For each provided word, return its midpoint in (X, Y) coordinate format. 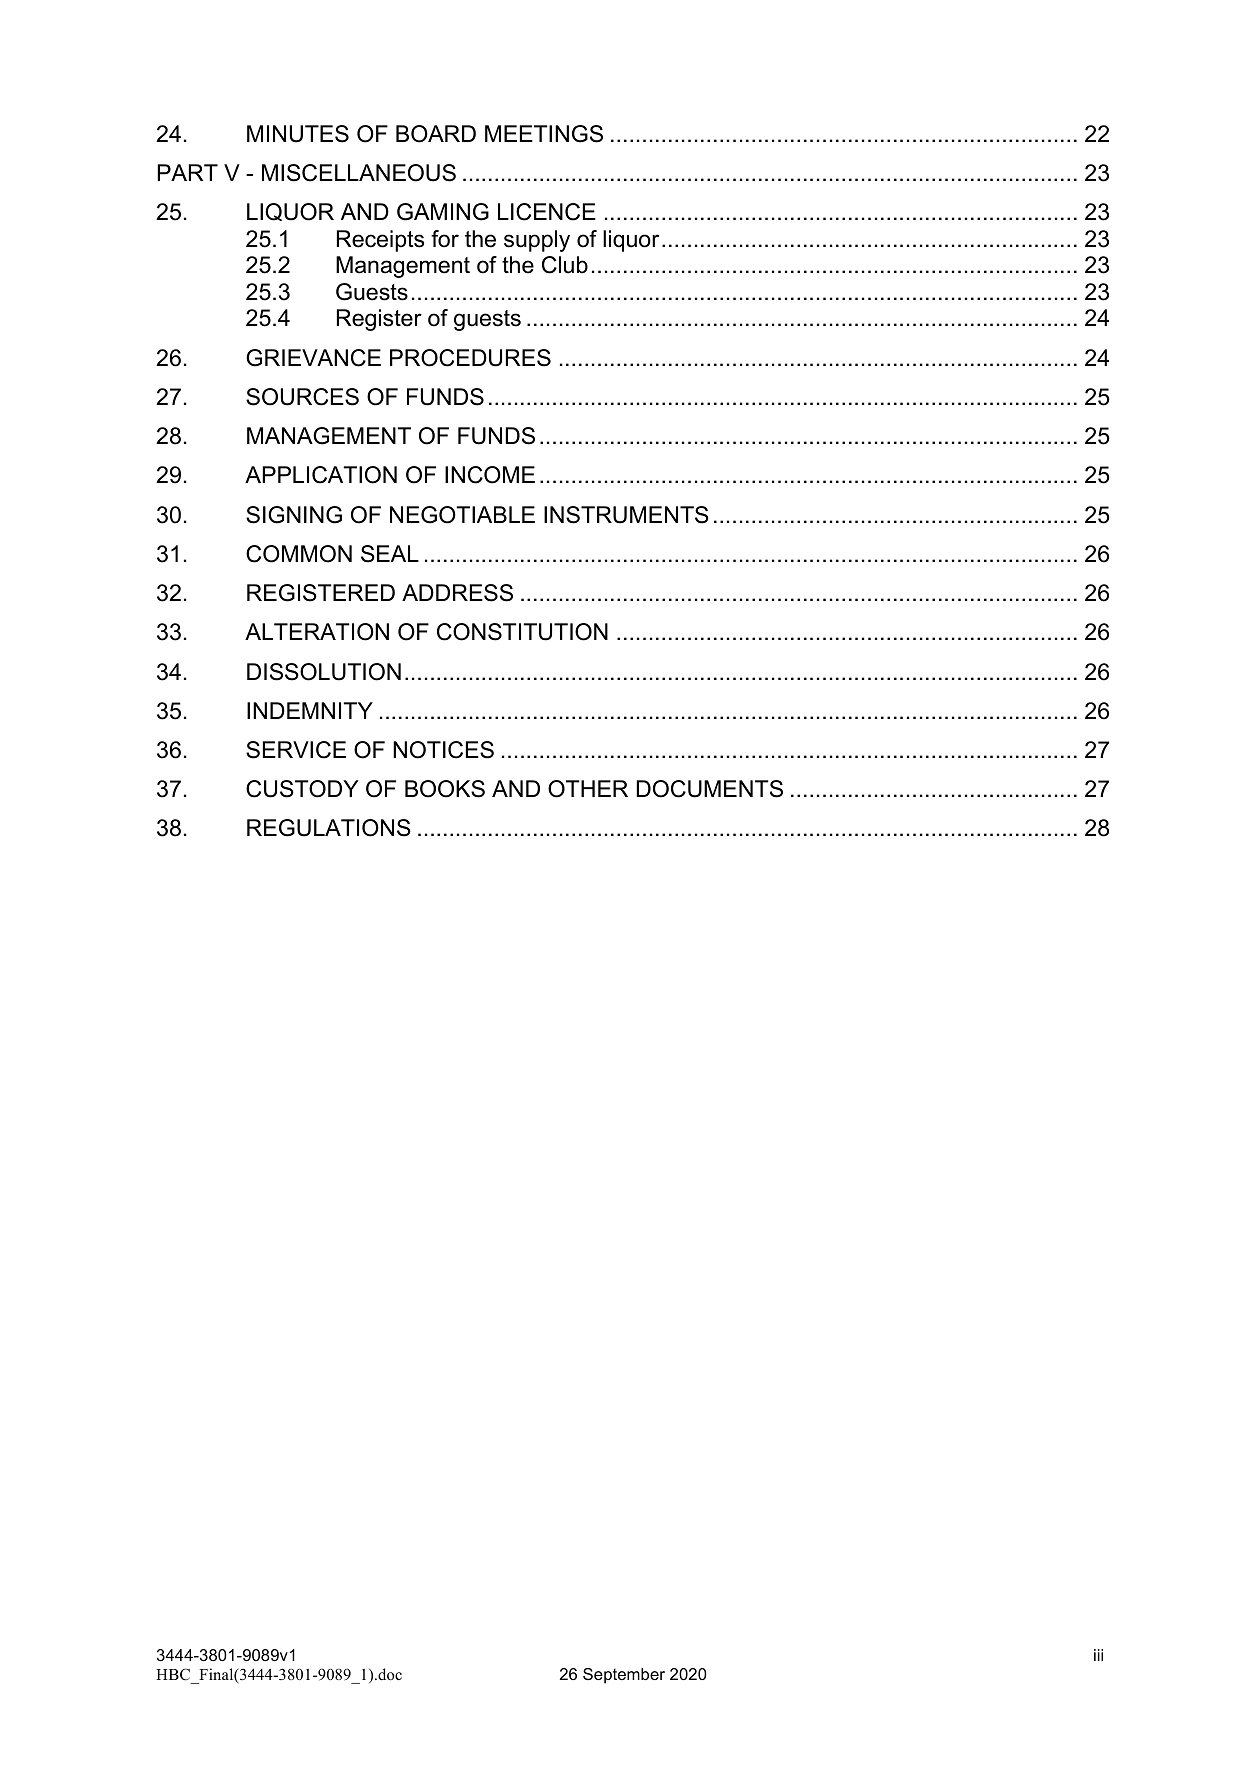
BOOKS (445, 789)
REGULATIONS (329, 828)
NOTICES (443, 750)
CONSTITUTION (522, 632)
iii (1098, 1655)
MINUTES (298, 134)
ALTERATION (317, 632)
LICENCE (547, 212)
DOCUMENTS (709, 789)
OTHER (588, 789)
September (624, 1676)
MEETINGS (544, 134)
